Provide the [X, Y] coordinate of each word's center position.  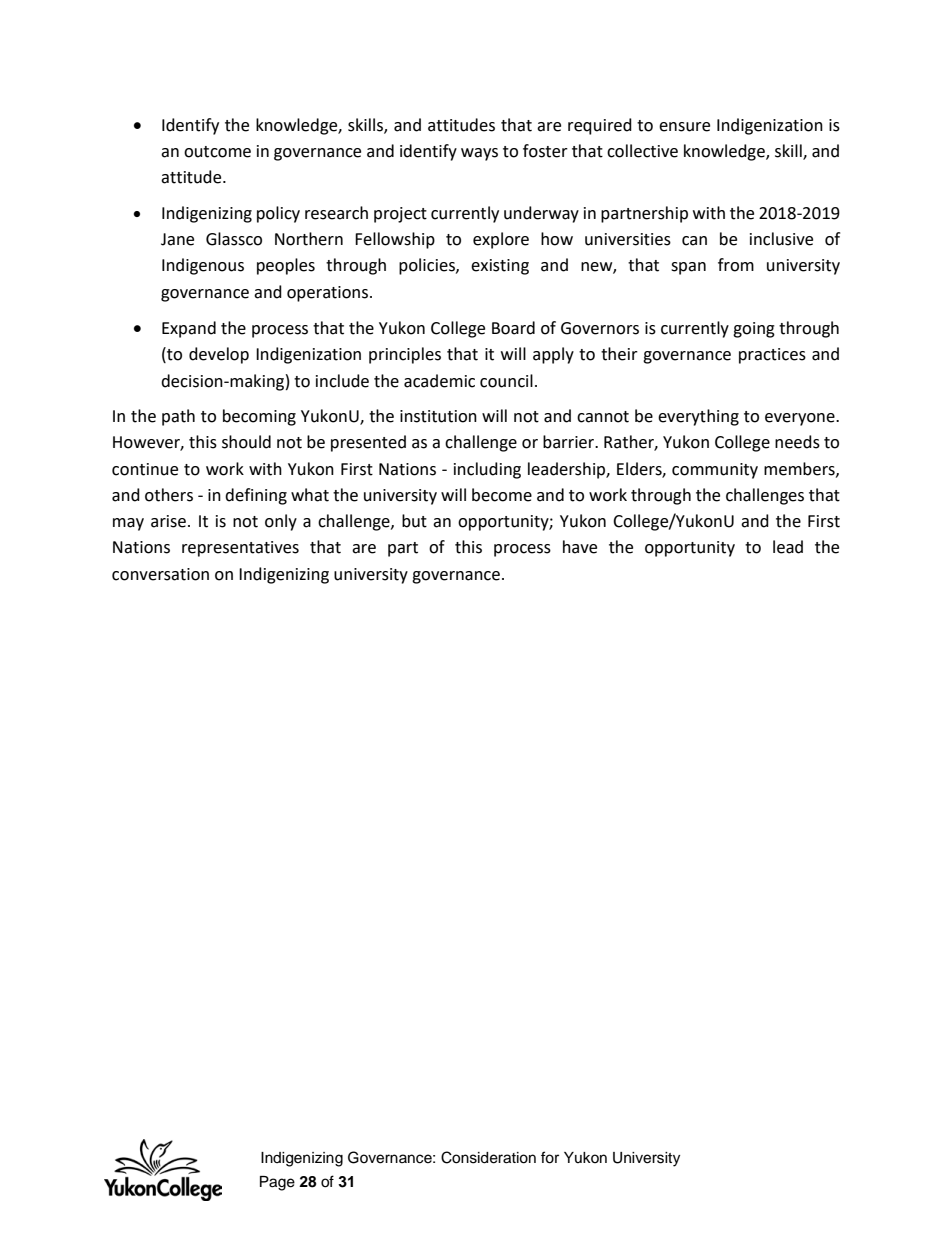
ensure [684, 127]
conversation [160, 574]
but [414, 521]
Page [277, 1183]
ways [479, 154]
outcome [217, 152]
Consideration [488, 1157]
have [580, 547]
